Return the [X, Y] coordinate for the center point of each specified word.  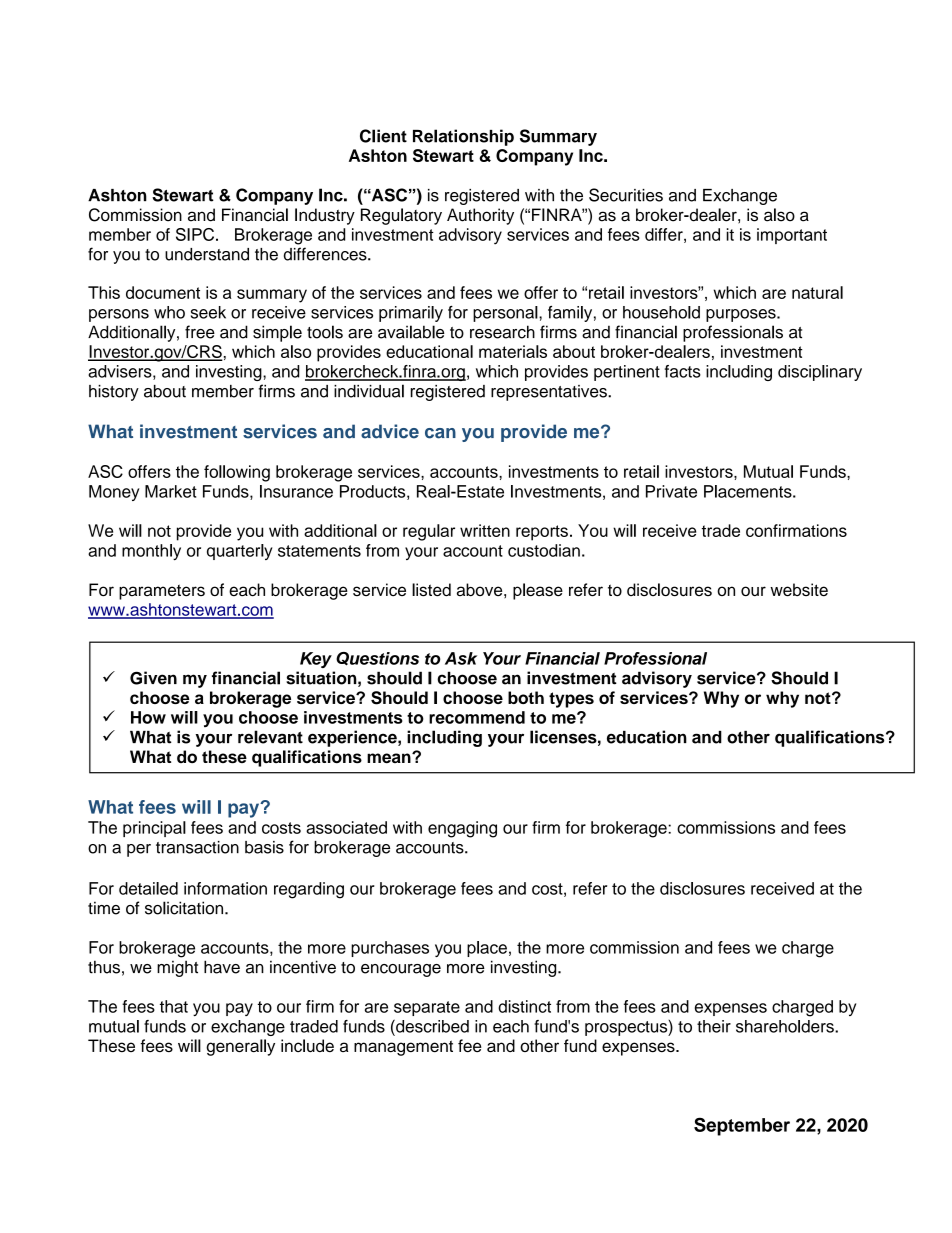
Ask [461, 658]
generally [240, 1047]
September [742, 1126]
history [114, 393]
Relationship [463, 137]
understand [207, 254]
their [714, 1026]
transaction [197, 847]
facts [683, 371]
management [403, 1048]
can [440, 433]
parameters [162, 592]
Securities [626, 195]
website [799, 590]
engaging [462, 829]
